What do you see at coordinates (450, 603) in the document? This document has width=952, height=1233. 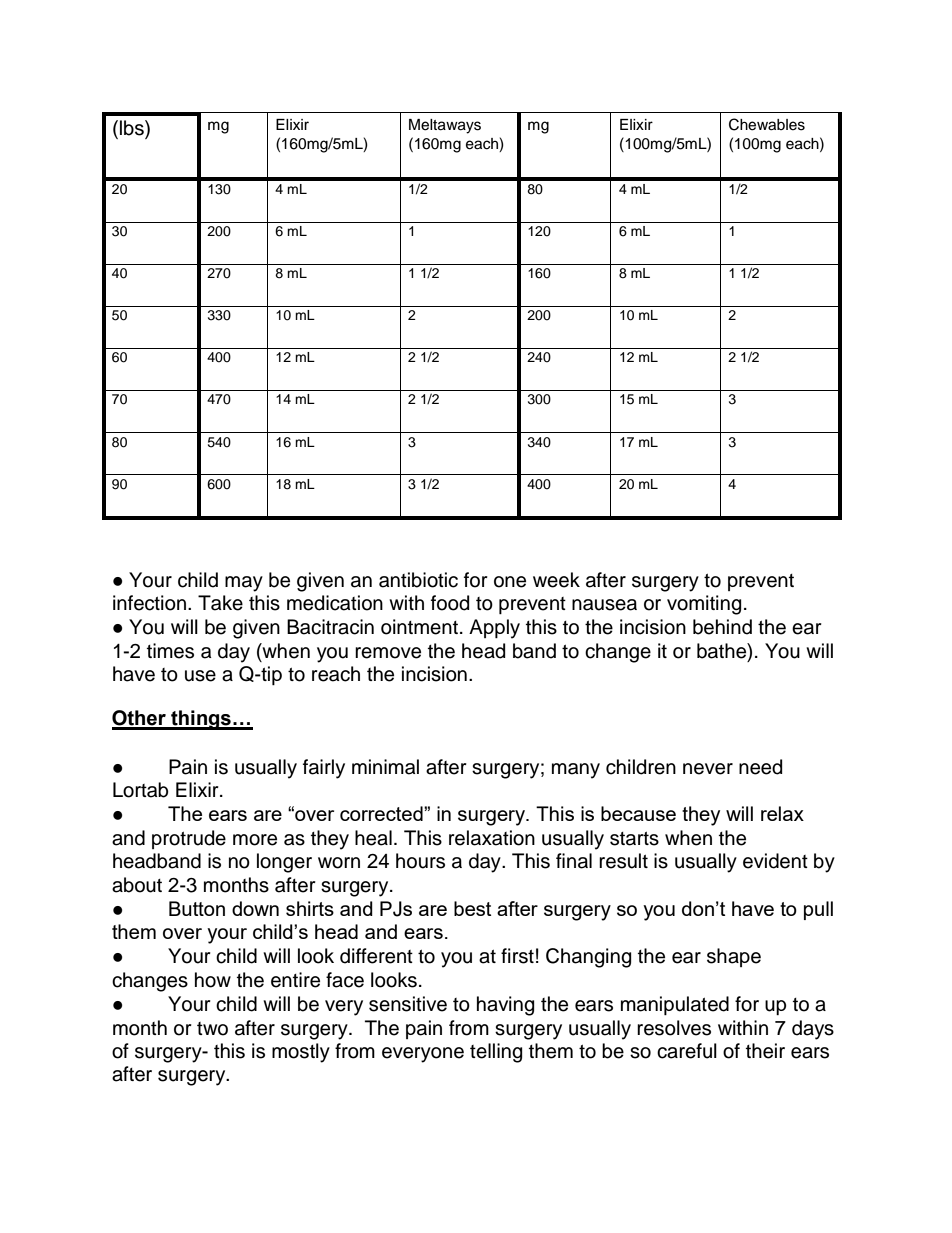 I see `food` at bounding box center [450, 603].
